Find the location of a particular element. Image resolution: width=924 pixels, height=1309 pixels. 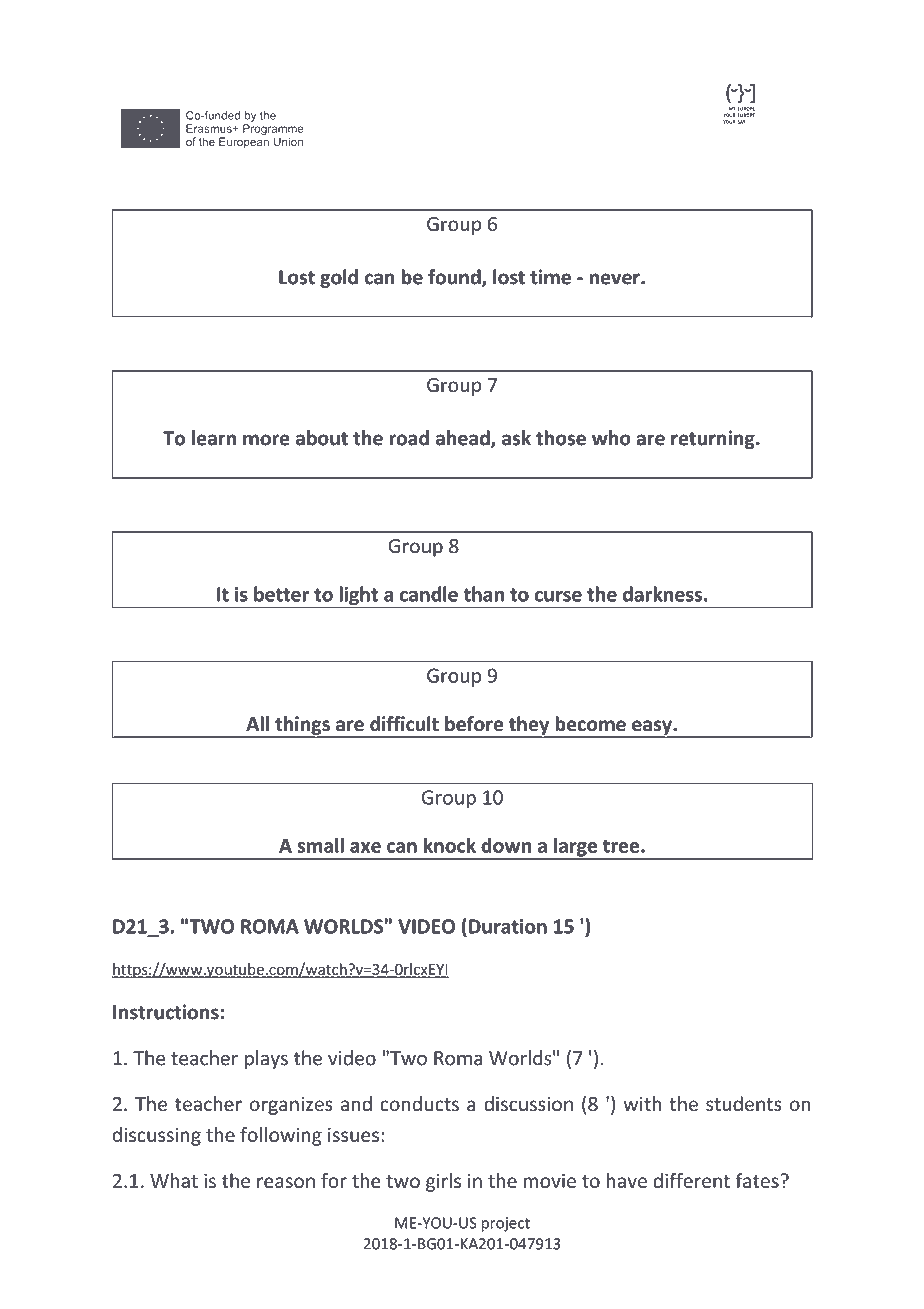

things is located at coordinates (302, 726).
